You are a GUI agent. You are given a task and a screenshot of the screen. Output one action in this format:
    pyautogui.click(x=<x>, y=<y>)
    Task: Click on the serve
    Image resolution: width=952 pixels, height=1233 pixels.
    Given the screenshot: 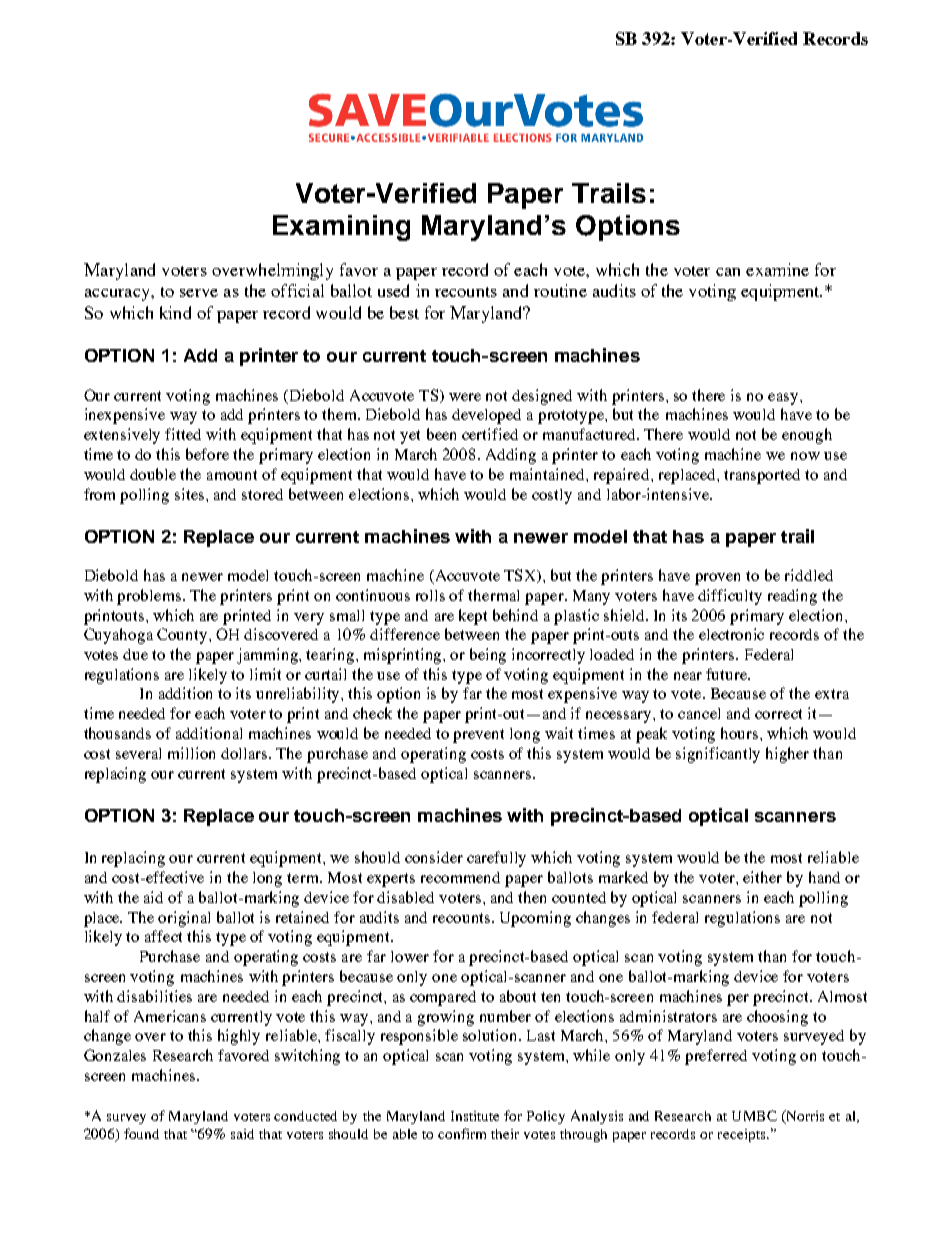 What is the action you would take?
    pyautogui.click(x=199, y=293)
